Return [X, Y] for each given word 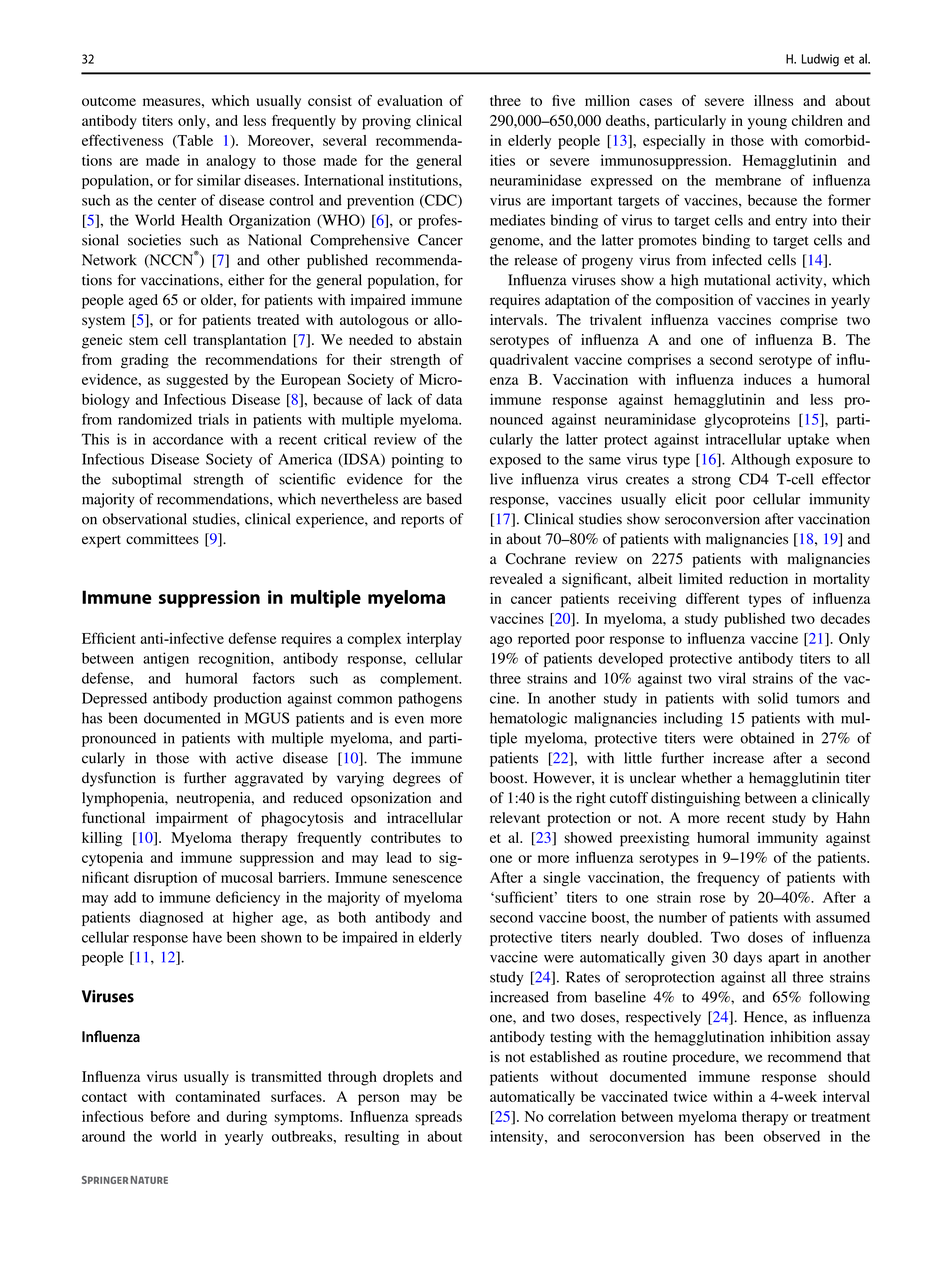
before [170, 1116]
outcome [109, 101]
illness [773, 100]
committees [162, 539]
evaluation [410, 100]
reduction [758, 578]
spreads [438, 1118]
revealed [516, 578]
